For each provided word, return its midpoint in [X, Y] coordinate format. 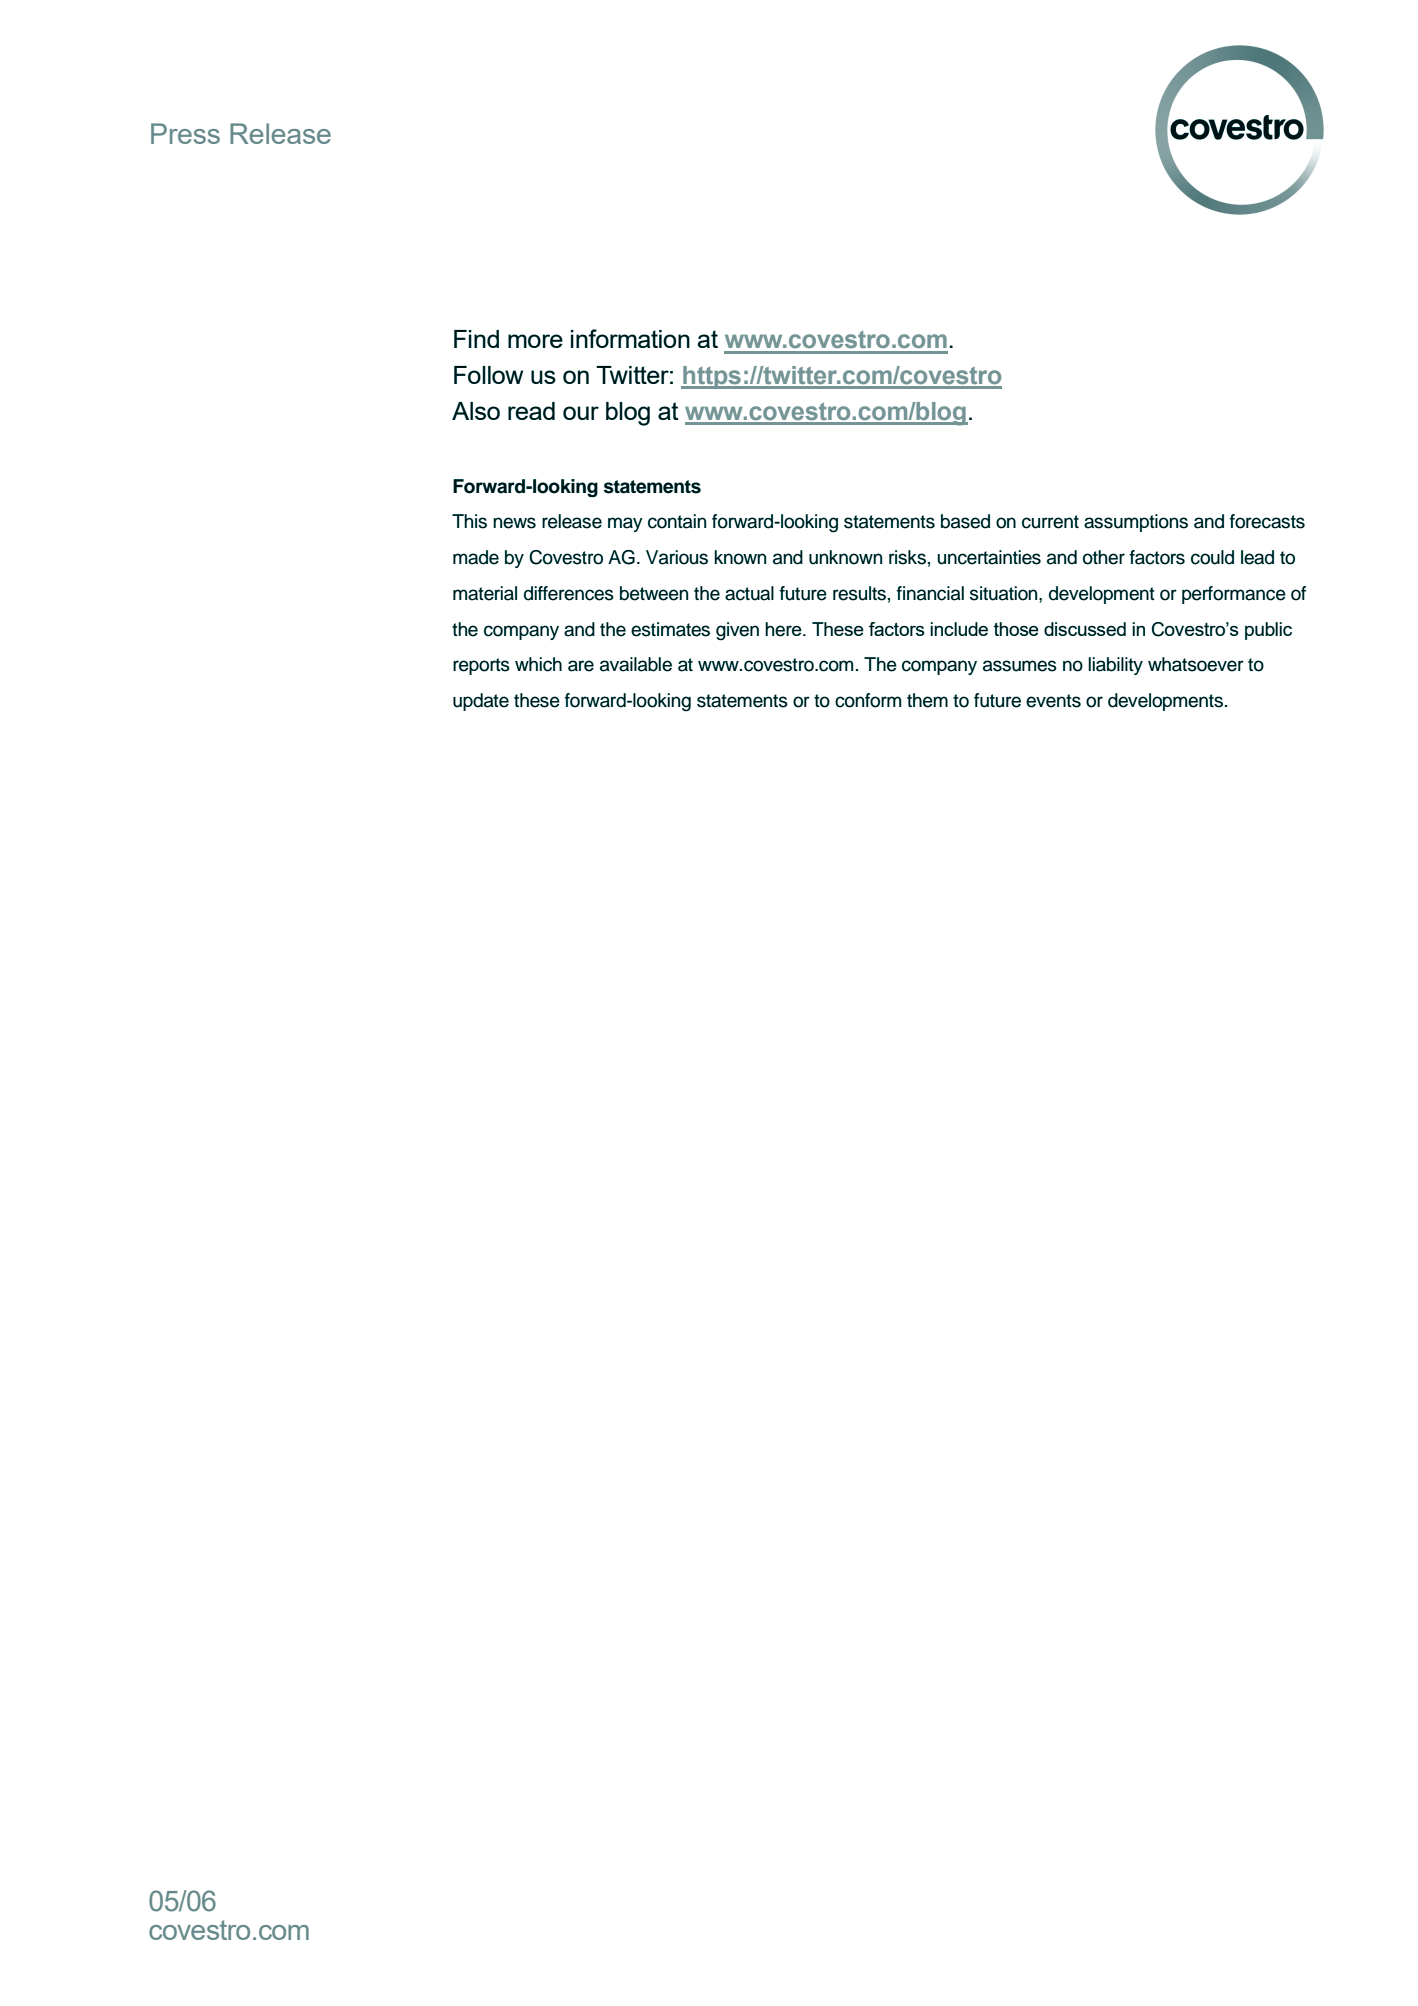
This [469, 521]
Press [185, 133]
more [535, 341]
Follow [488, 375]
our [581, 413]
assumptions [1136, 523]
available [636, 664]
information [630, 338]
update [481, 702]
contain [677, 521]
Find [476, 339]
